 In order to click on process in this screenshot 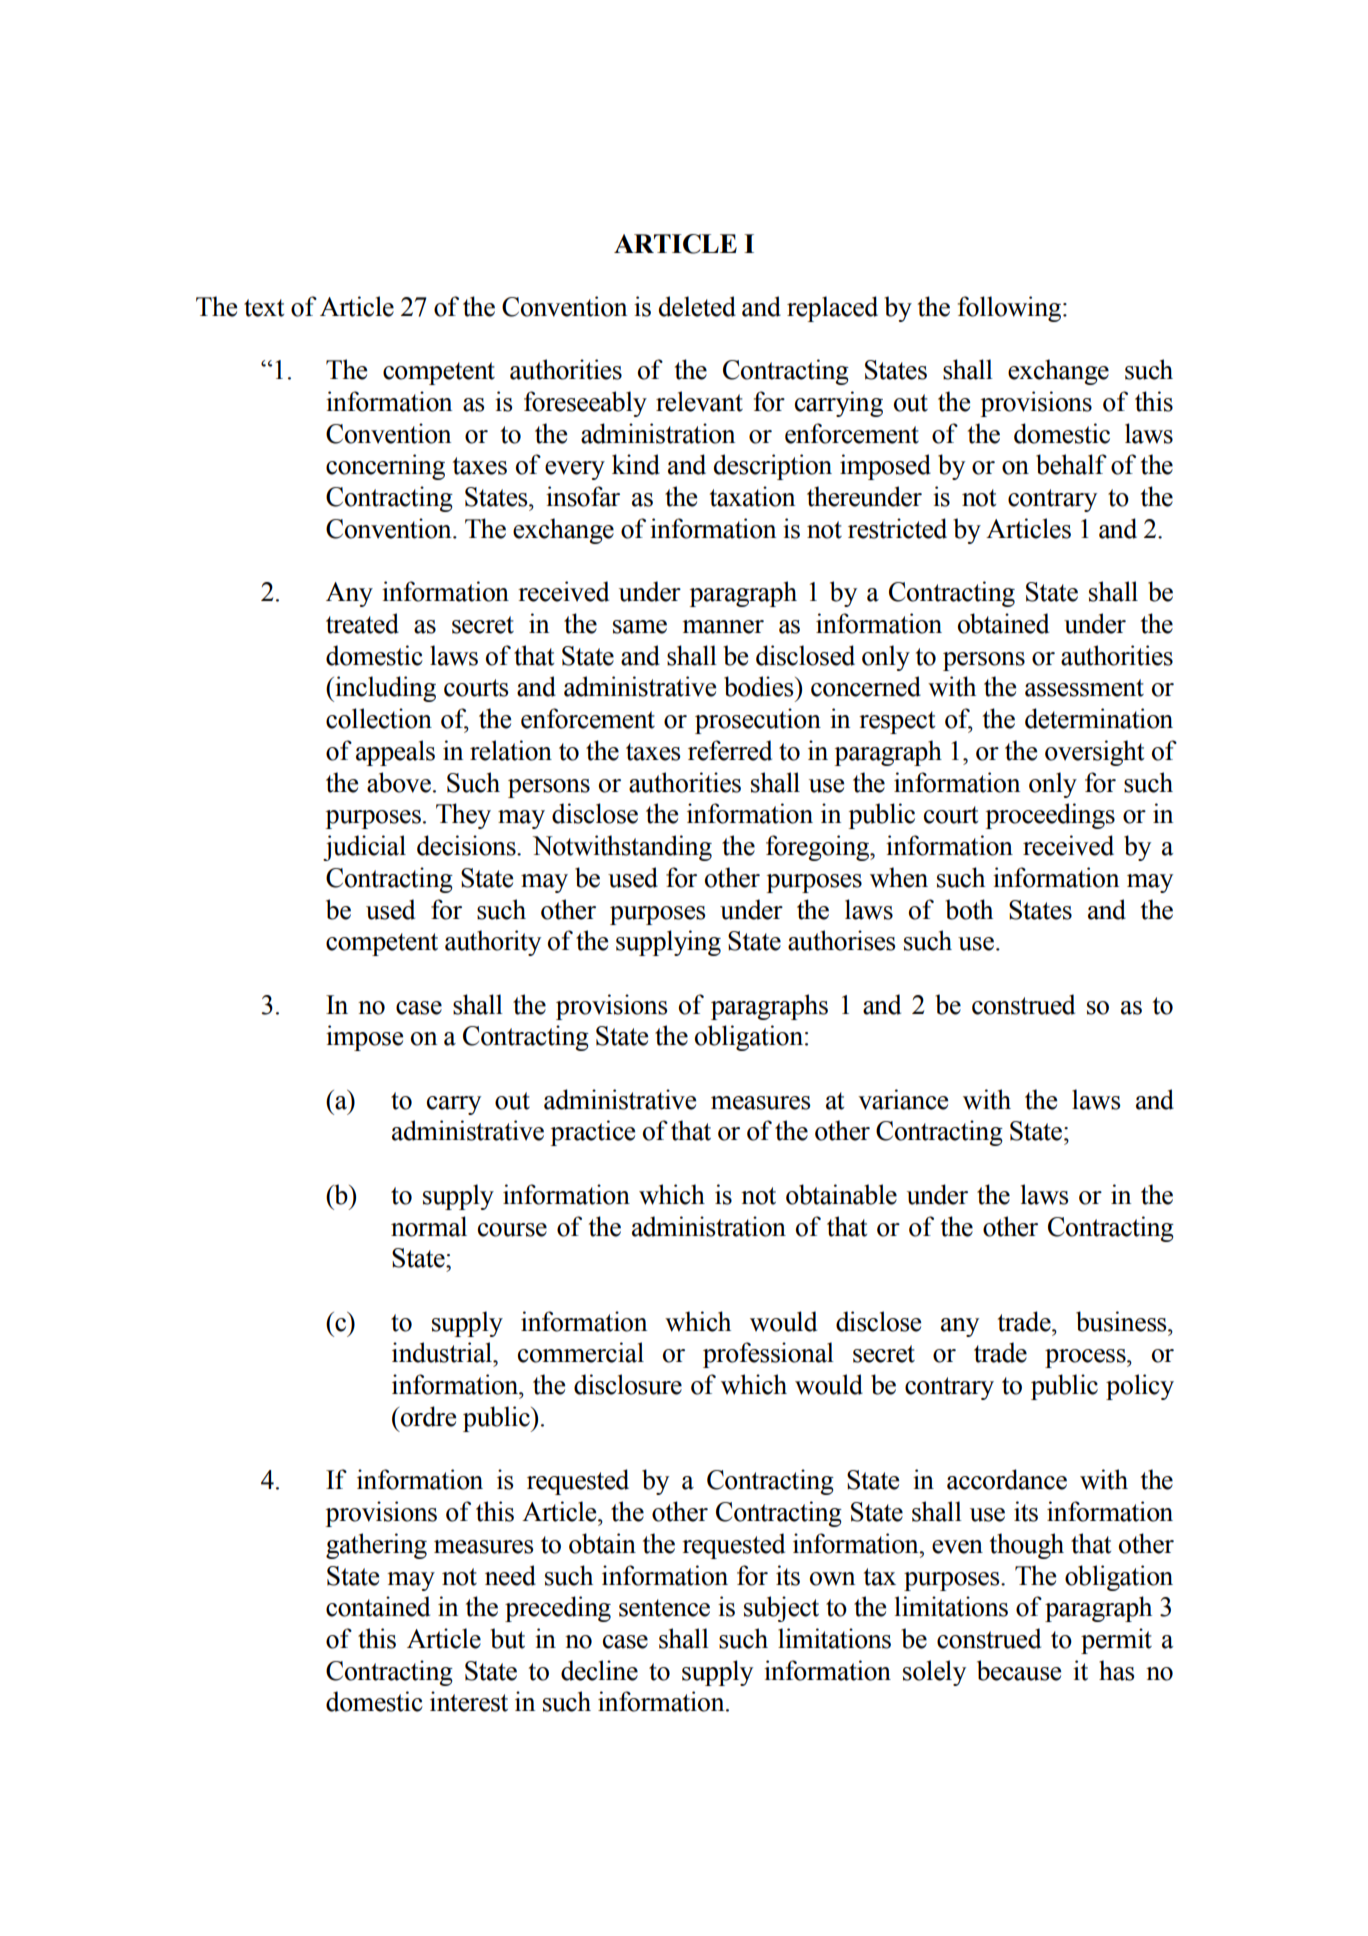, I will do `click(1086, 1358)`.
